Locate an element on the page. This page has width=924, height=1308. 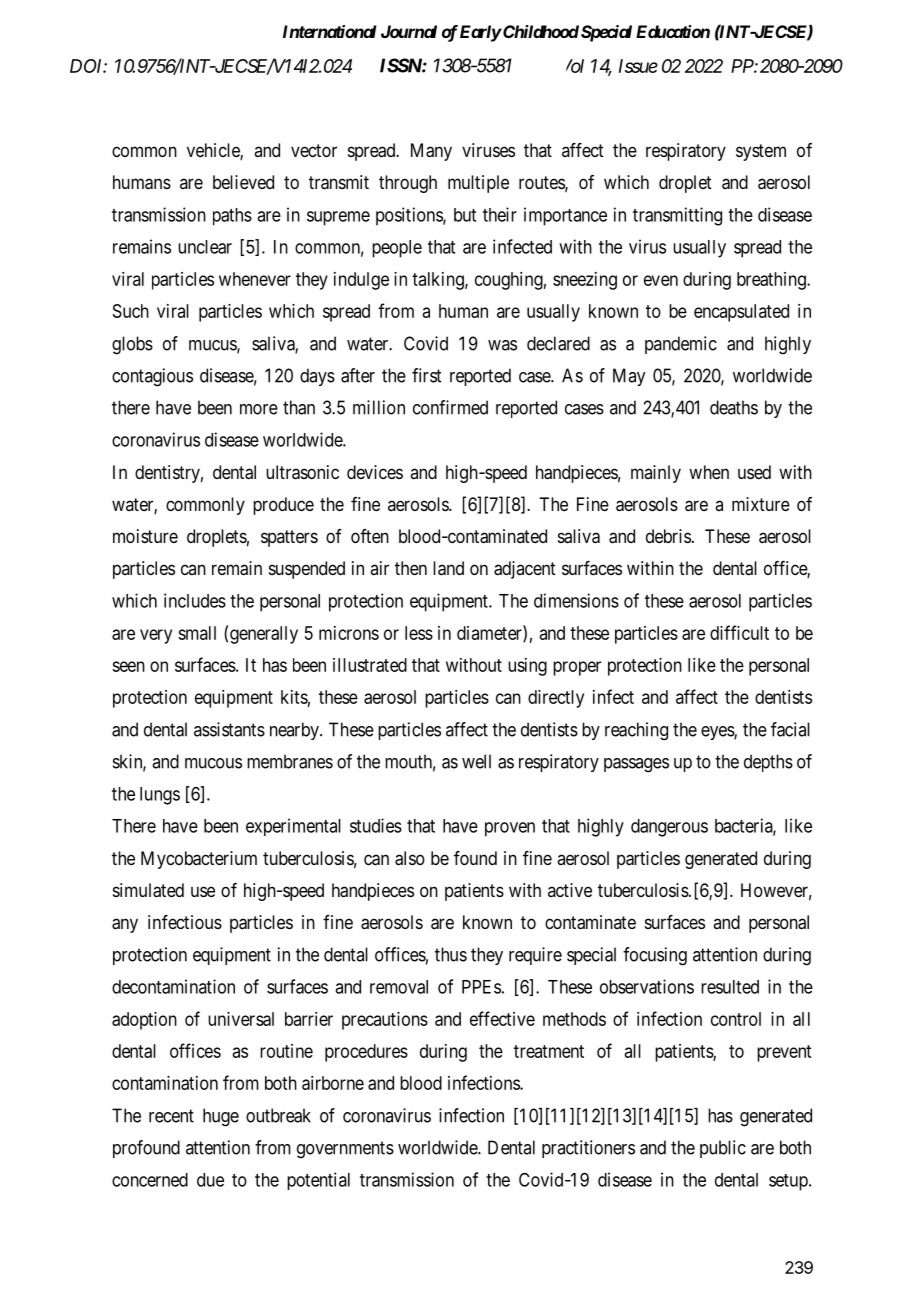
governments is located at coordinates (345, 1150).
